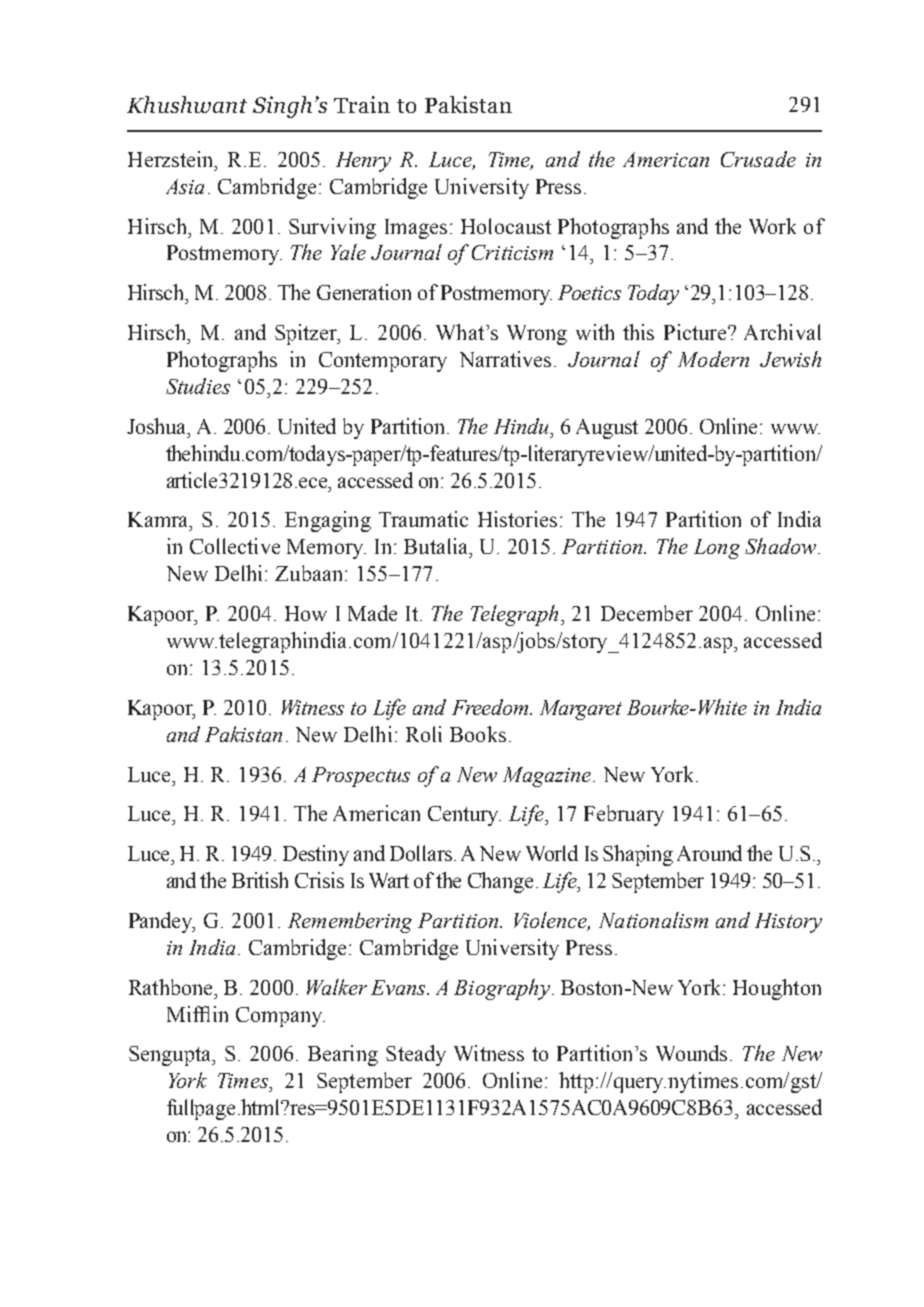  Describe the element at coordinates (502, 989) in the screenshot. I see `Biography` at that location.
